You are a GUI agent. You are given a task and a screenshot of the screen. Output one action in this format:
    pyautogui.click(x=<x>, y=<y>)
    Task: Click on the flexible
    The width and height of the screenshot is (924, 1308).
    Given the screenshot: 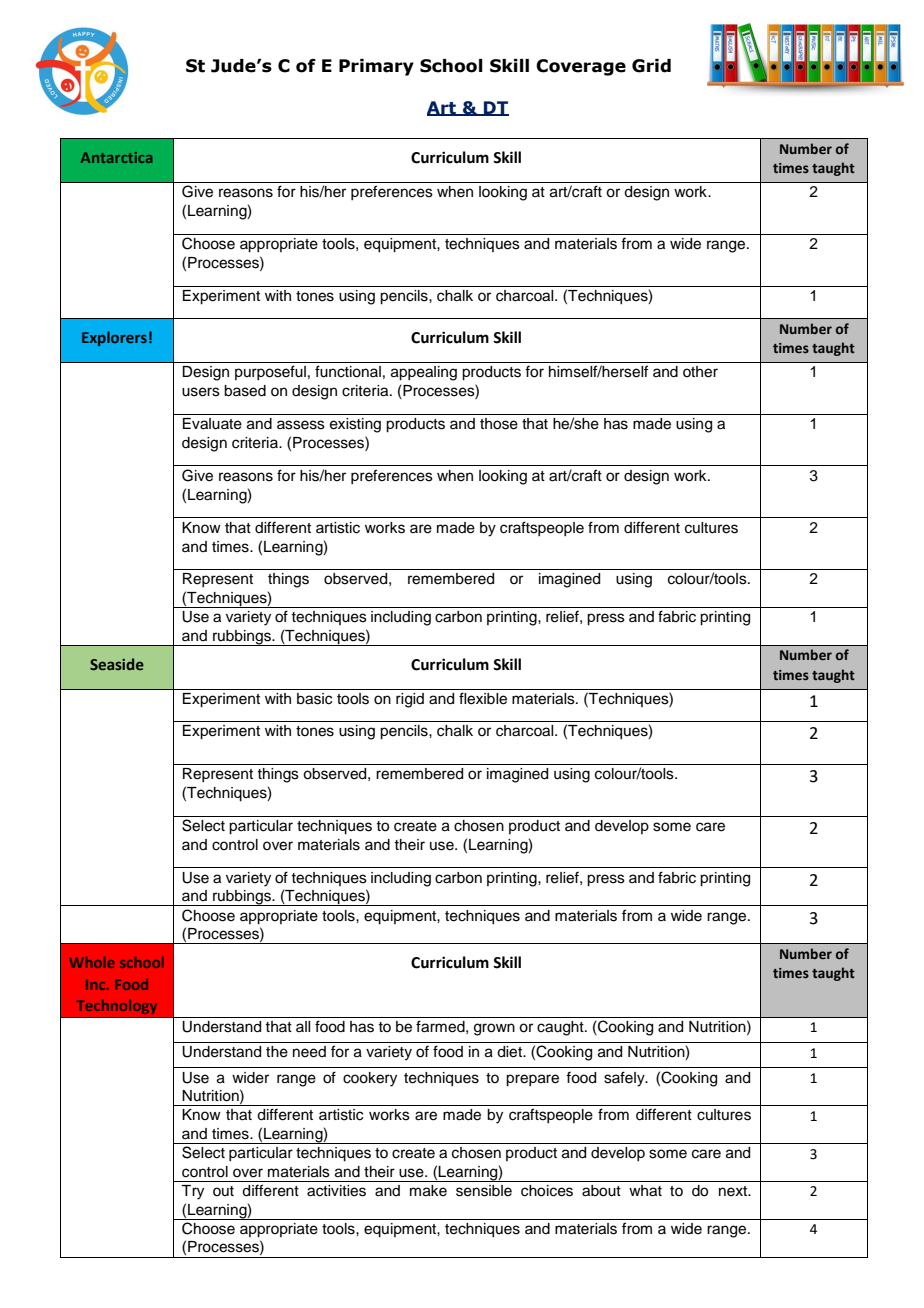 What is the action you would take?
    pyautogui.click(x=483, y=698)
